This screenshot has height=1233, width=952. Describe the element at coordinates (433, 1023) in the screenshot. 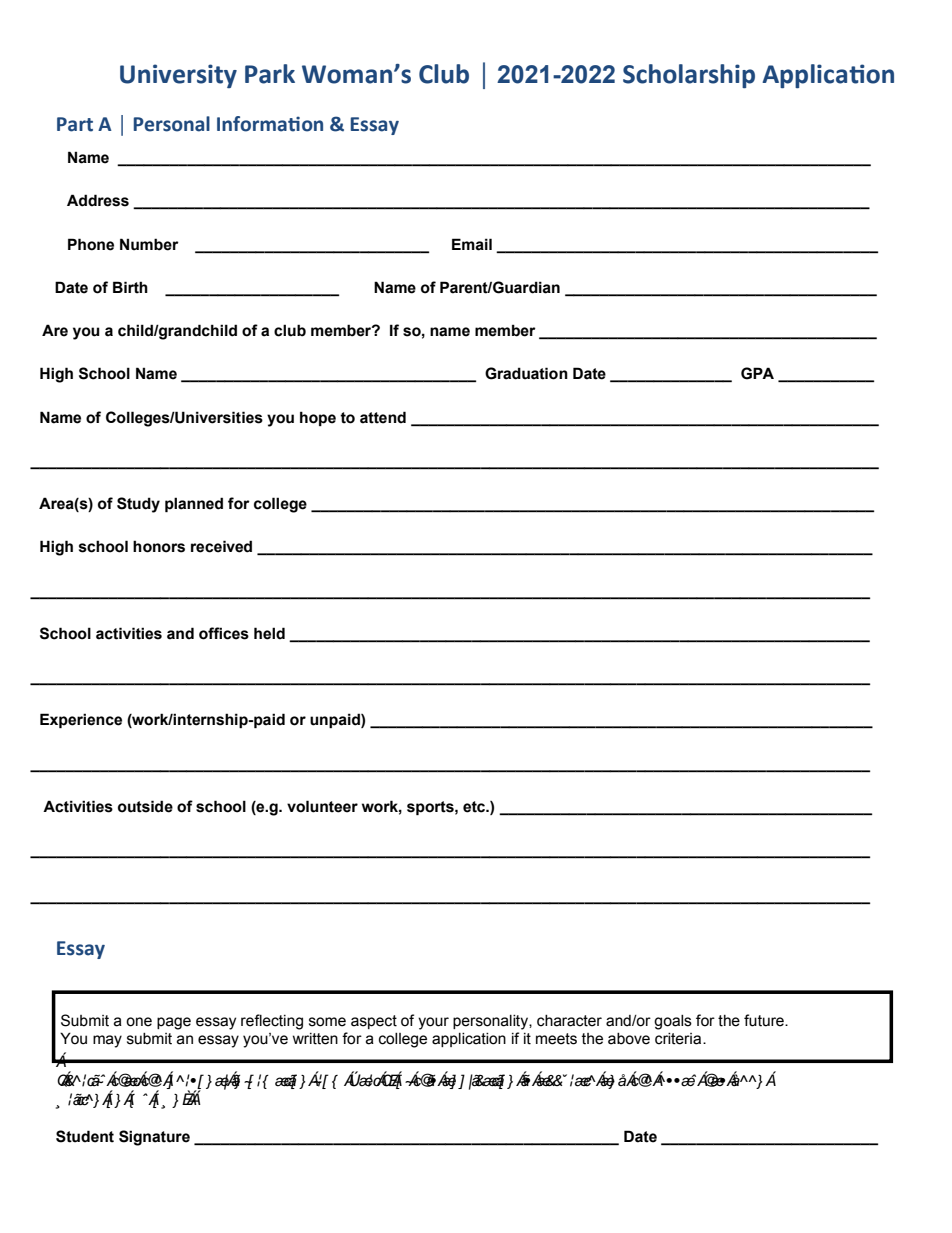

I see `your` at that location.
